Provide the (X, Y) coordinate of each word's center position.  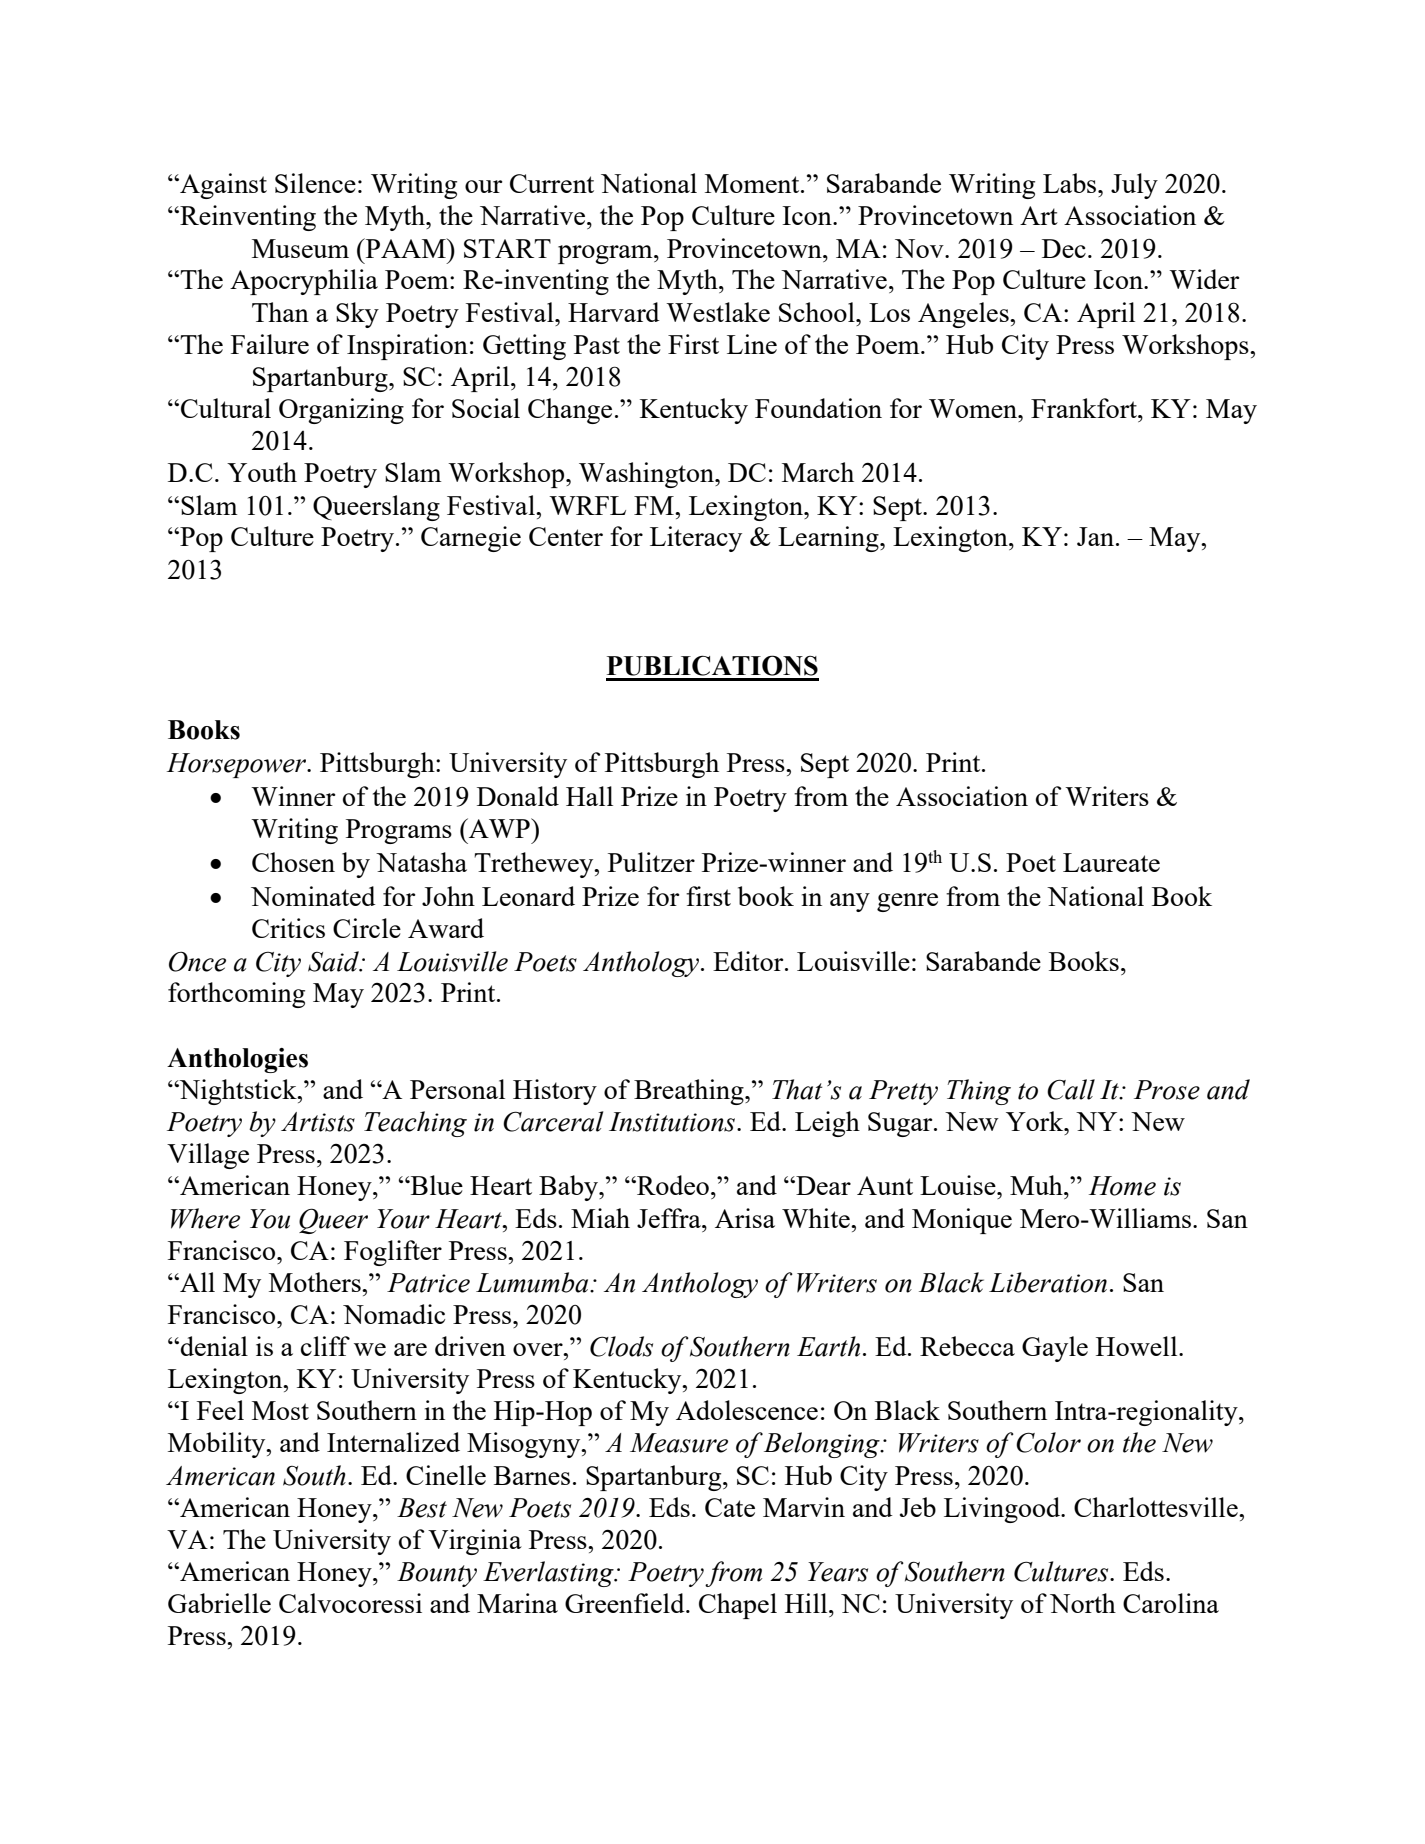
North (1083, 1603)
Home (1122, 1186)
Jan (1097, 536)
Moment (753, 183)
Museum (300, 248)
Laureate (1111, 862)
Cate (730, 1507)
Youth (262, 472)
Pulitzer (651, 862)
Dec (1064, 248)
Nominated (313, 896)
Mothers (316, 1282)
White (817, 1218)
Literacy (696, 539)
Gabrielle (219, 1603)
